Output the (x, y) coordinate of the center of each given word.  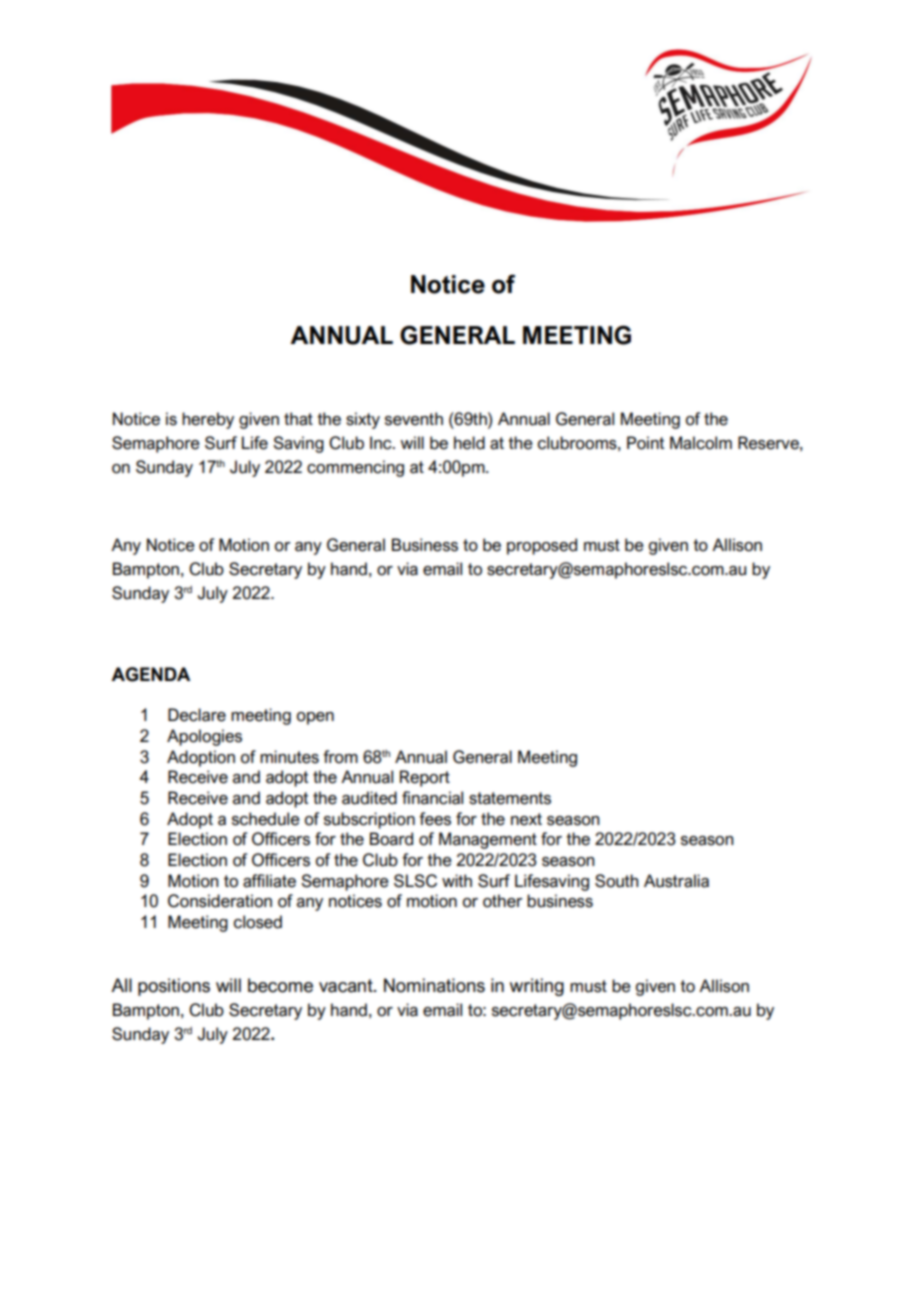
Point (645, 443)
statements (510, 798)
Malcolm (701, 443)
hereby (208, 420)
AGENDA (150, 674)
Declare (197, 715)
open (315, 718)
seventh (414, 419)
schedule (266, 819)
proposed (542, 546)
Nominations (434, 985)
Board (391, 839)
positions (174, 987)
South (616, 881)
